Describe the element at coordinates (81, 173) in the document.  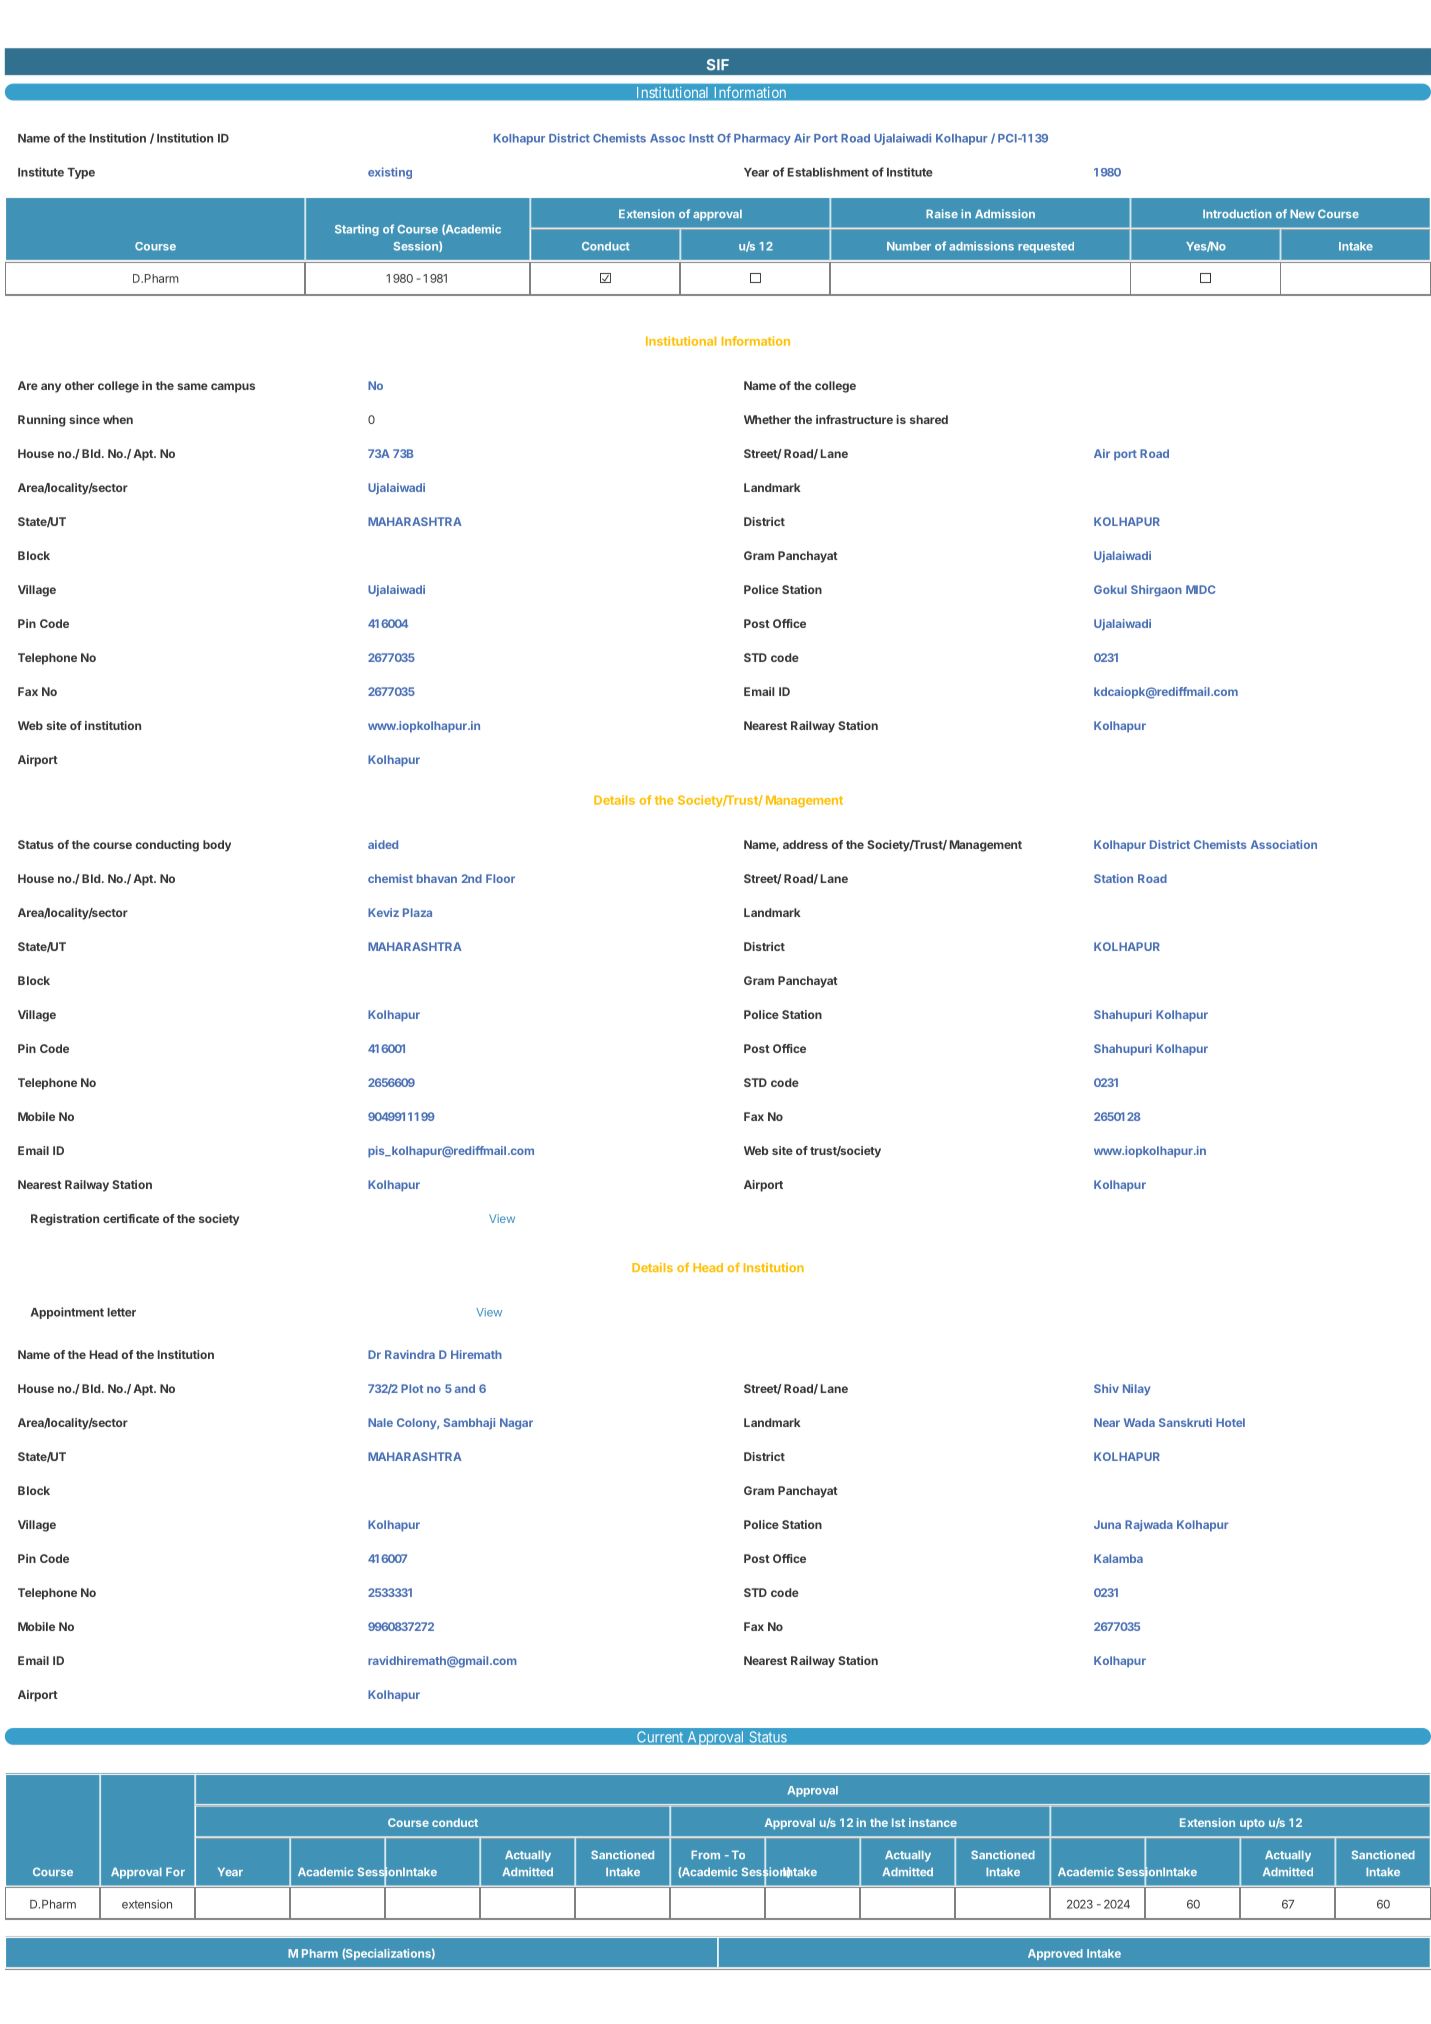
I see `Type` at that location.
